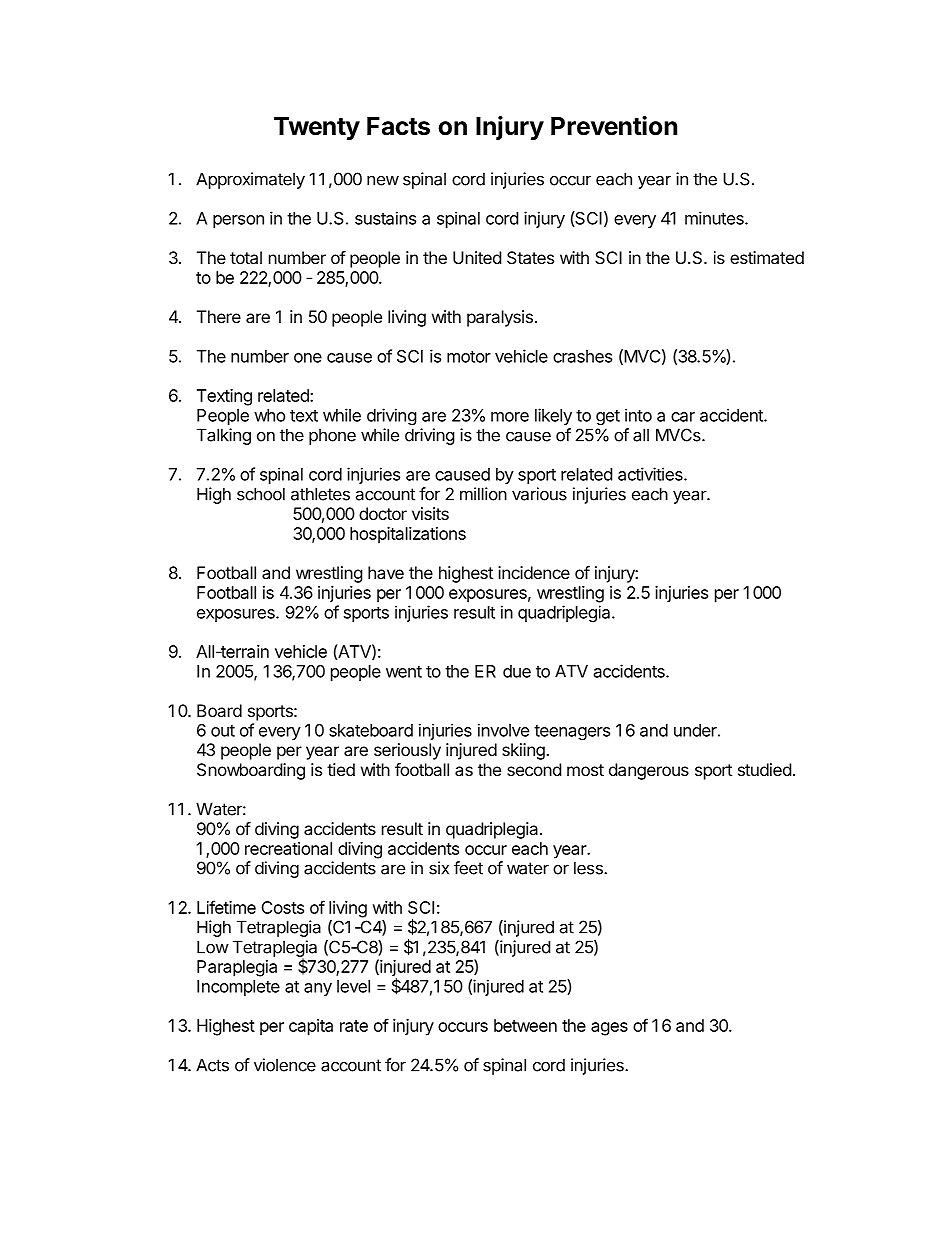  I want to click on ages, so click(609, 1029).
